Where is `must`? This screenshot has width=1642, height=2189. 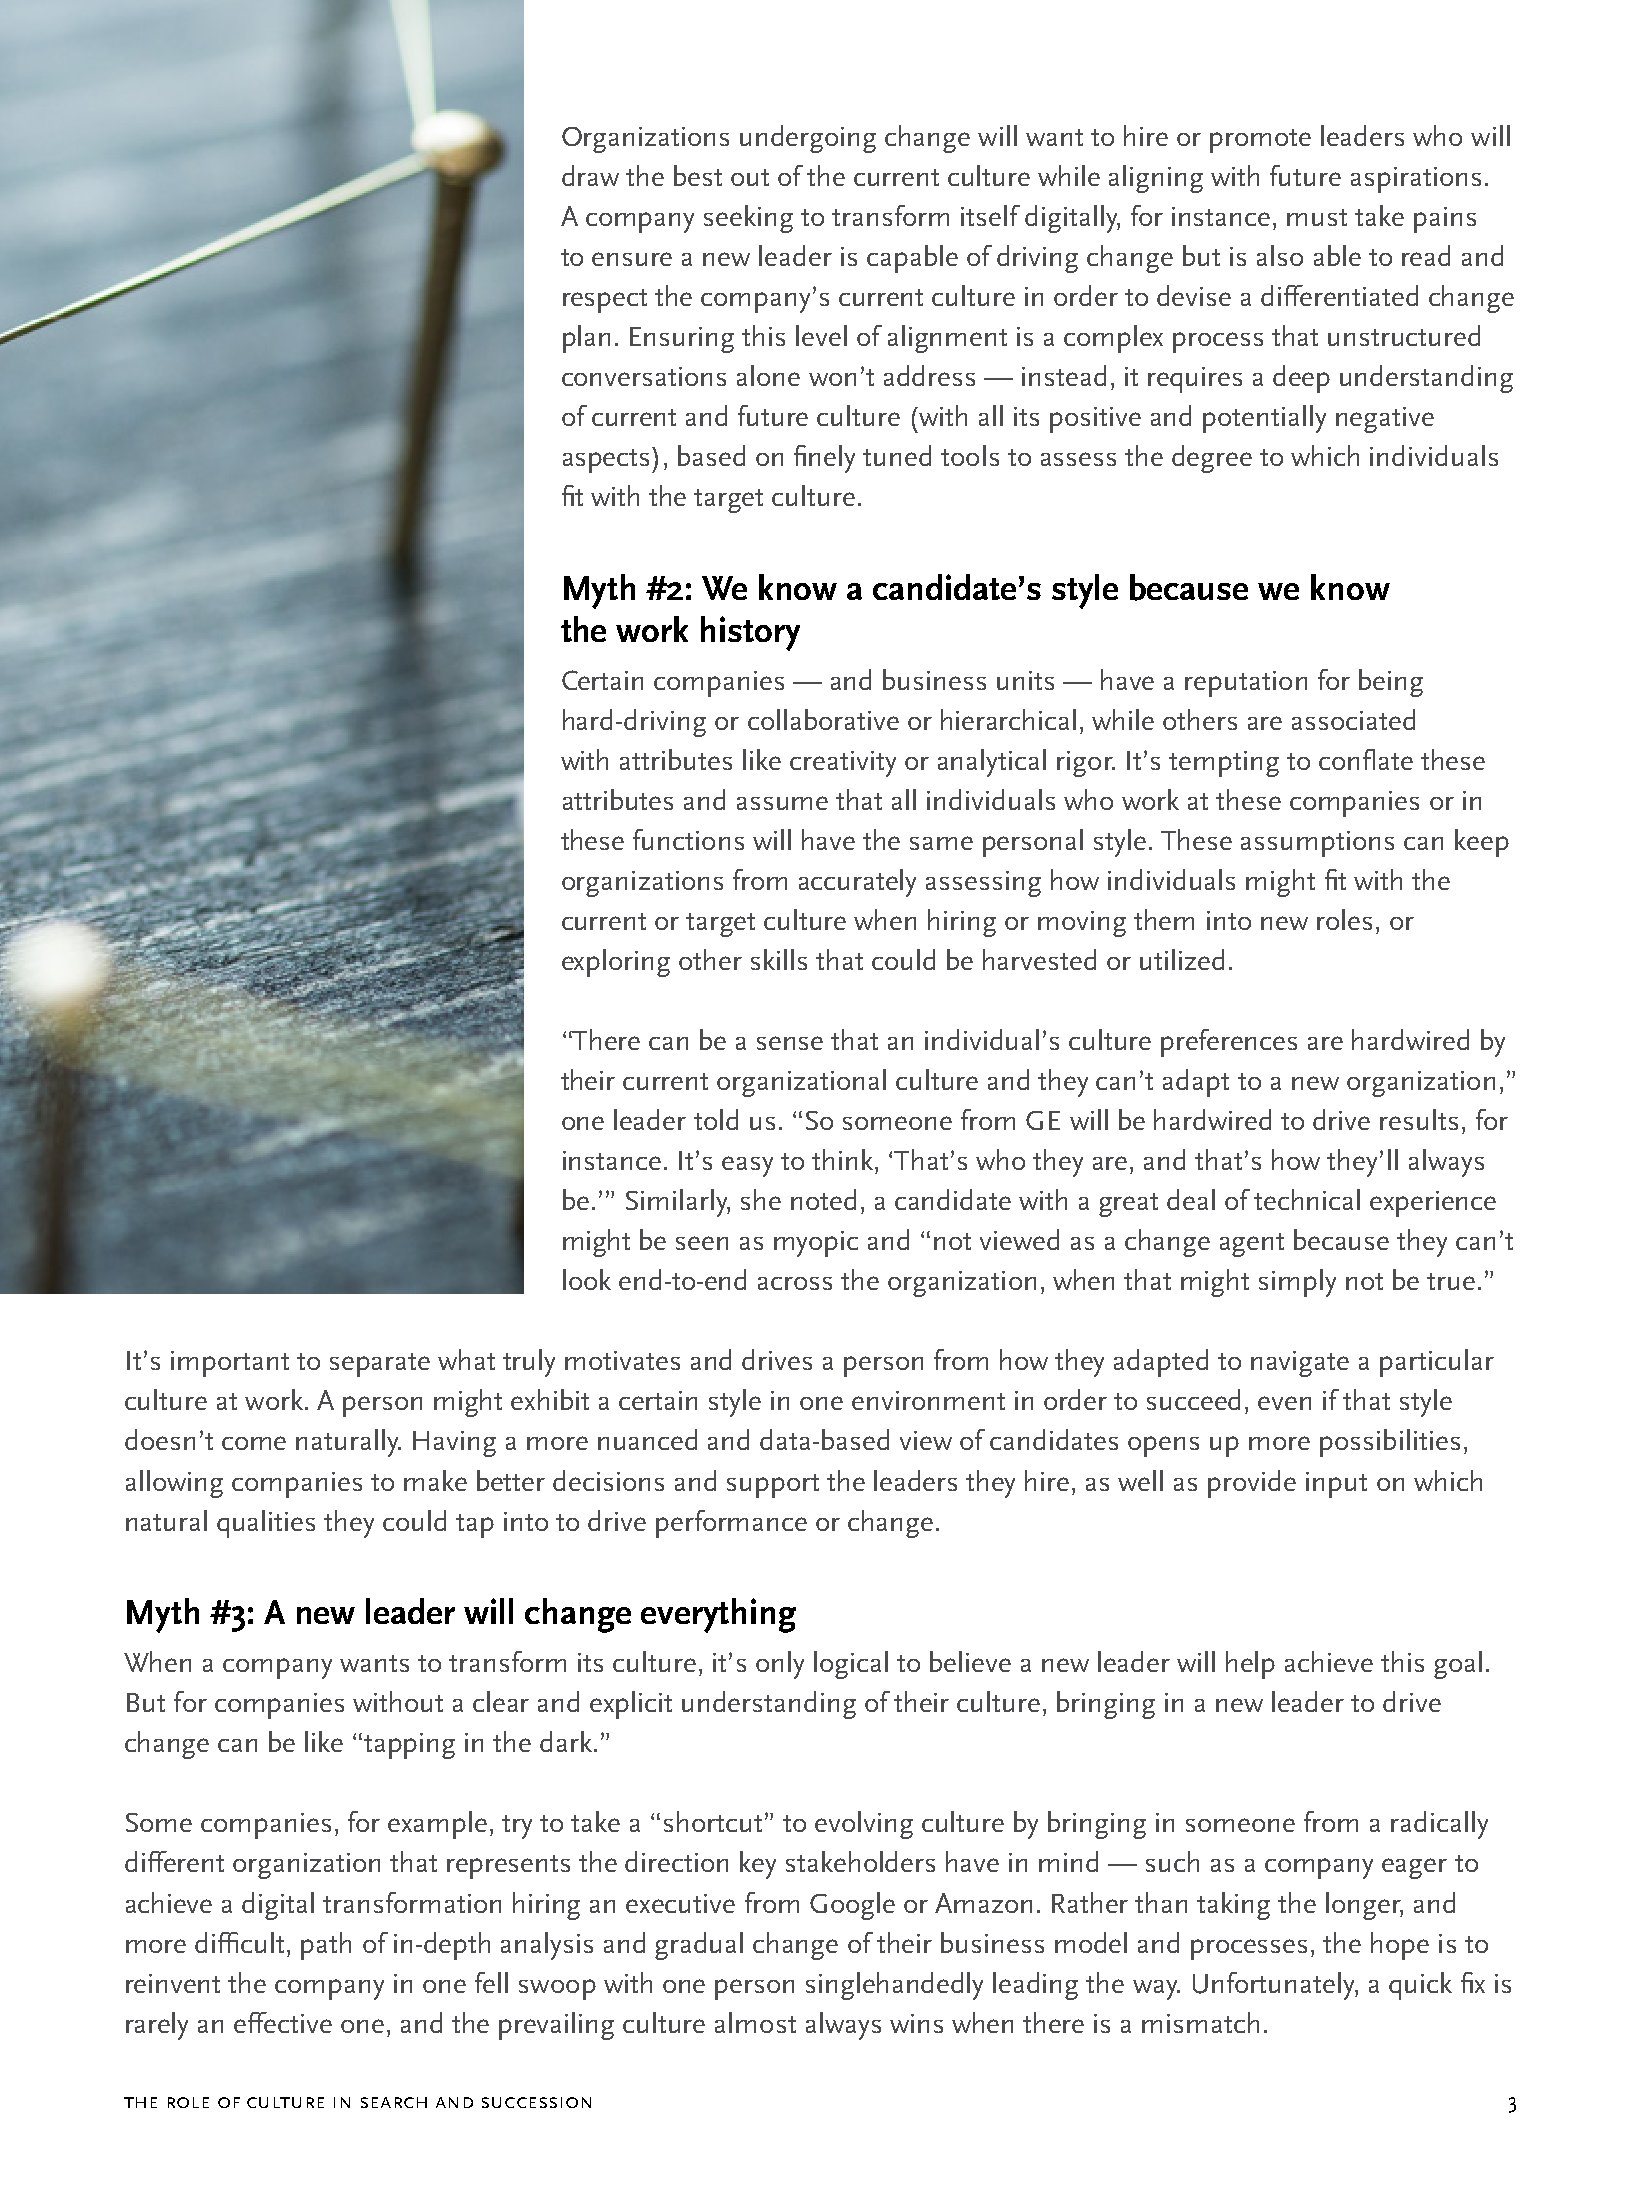
must is located at coordinates (1317, 217).
